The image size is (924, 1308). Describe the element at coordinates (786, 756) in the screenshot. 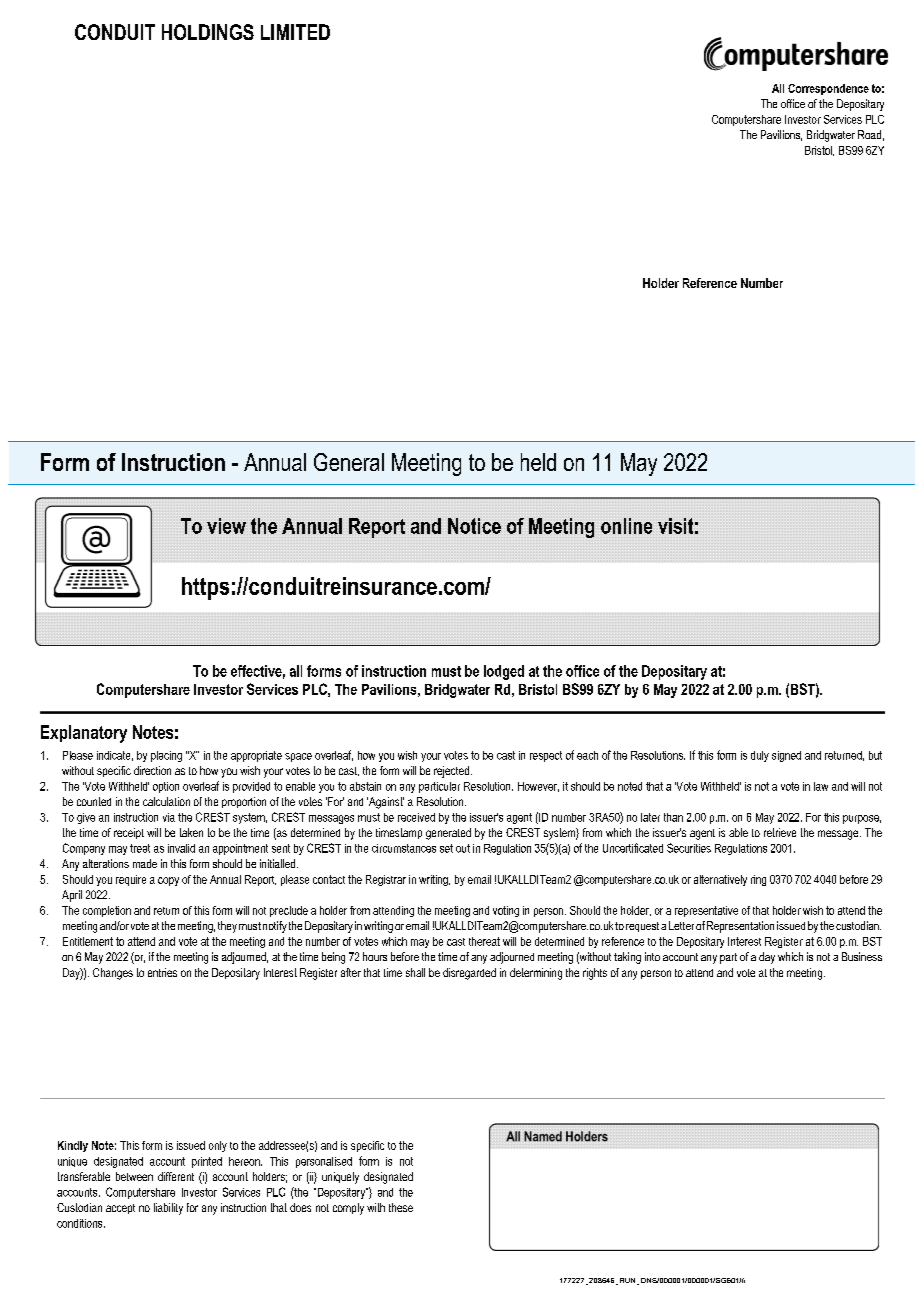

I see `signed` at that location.
